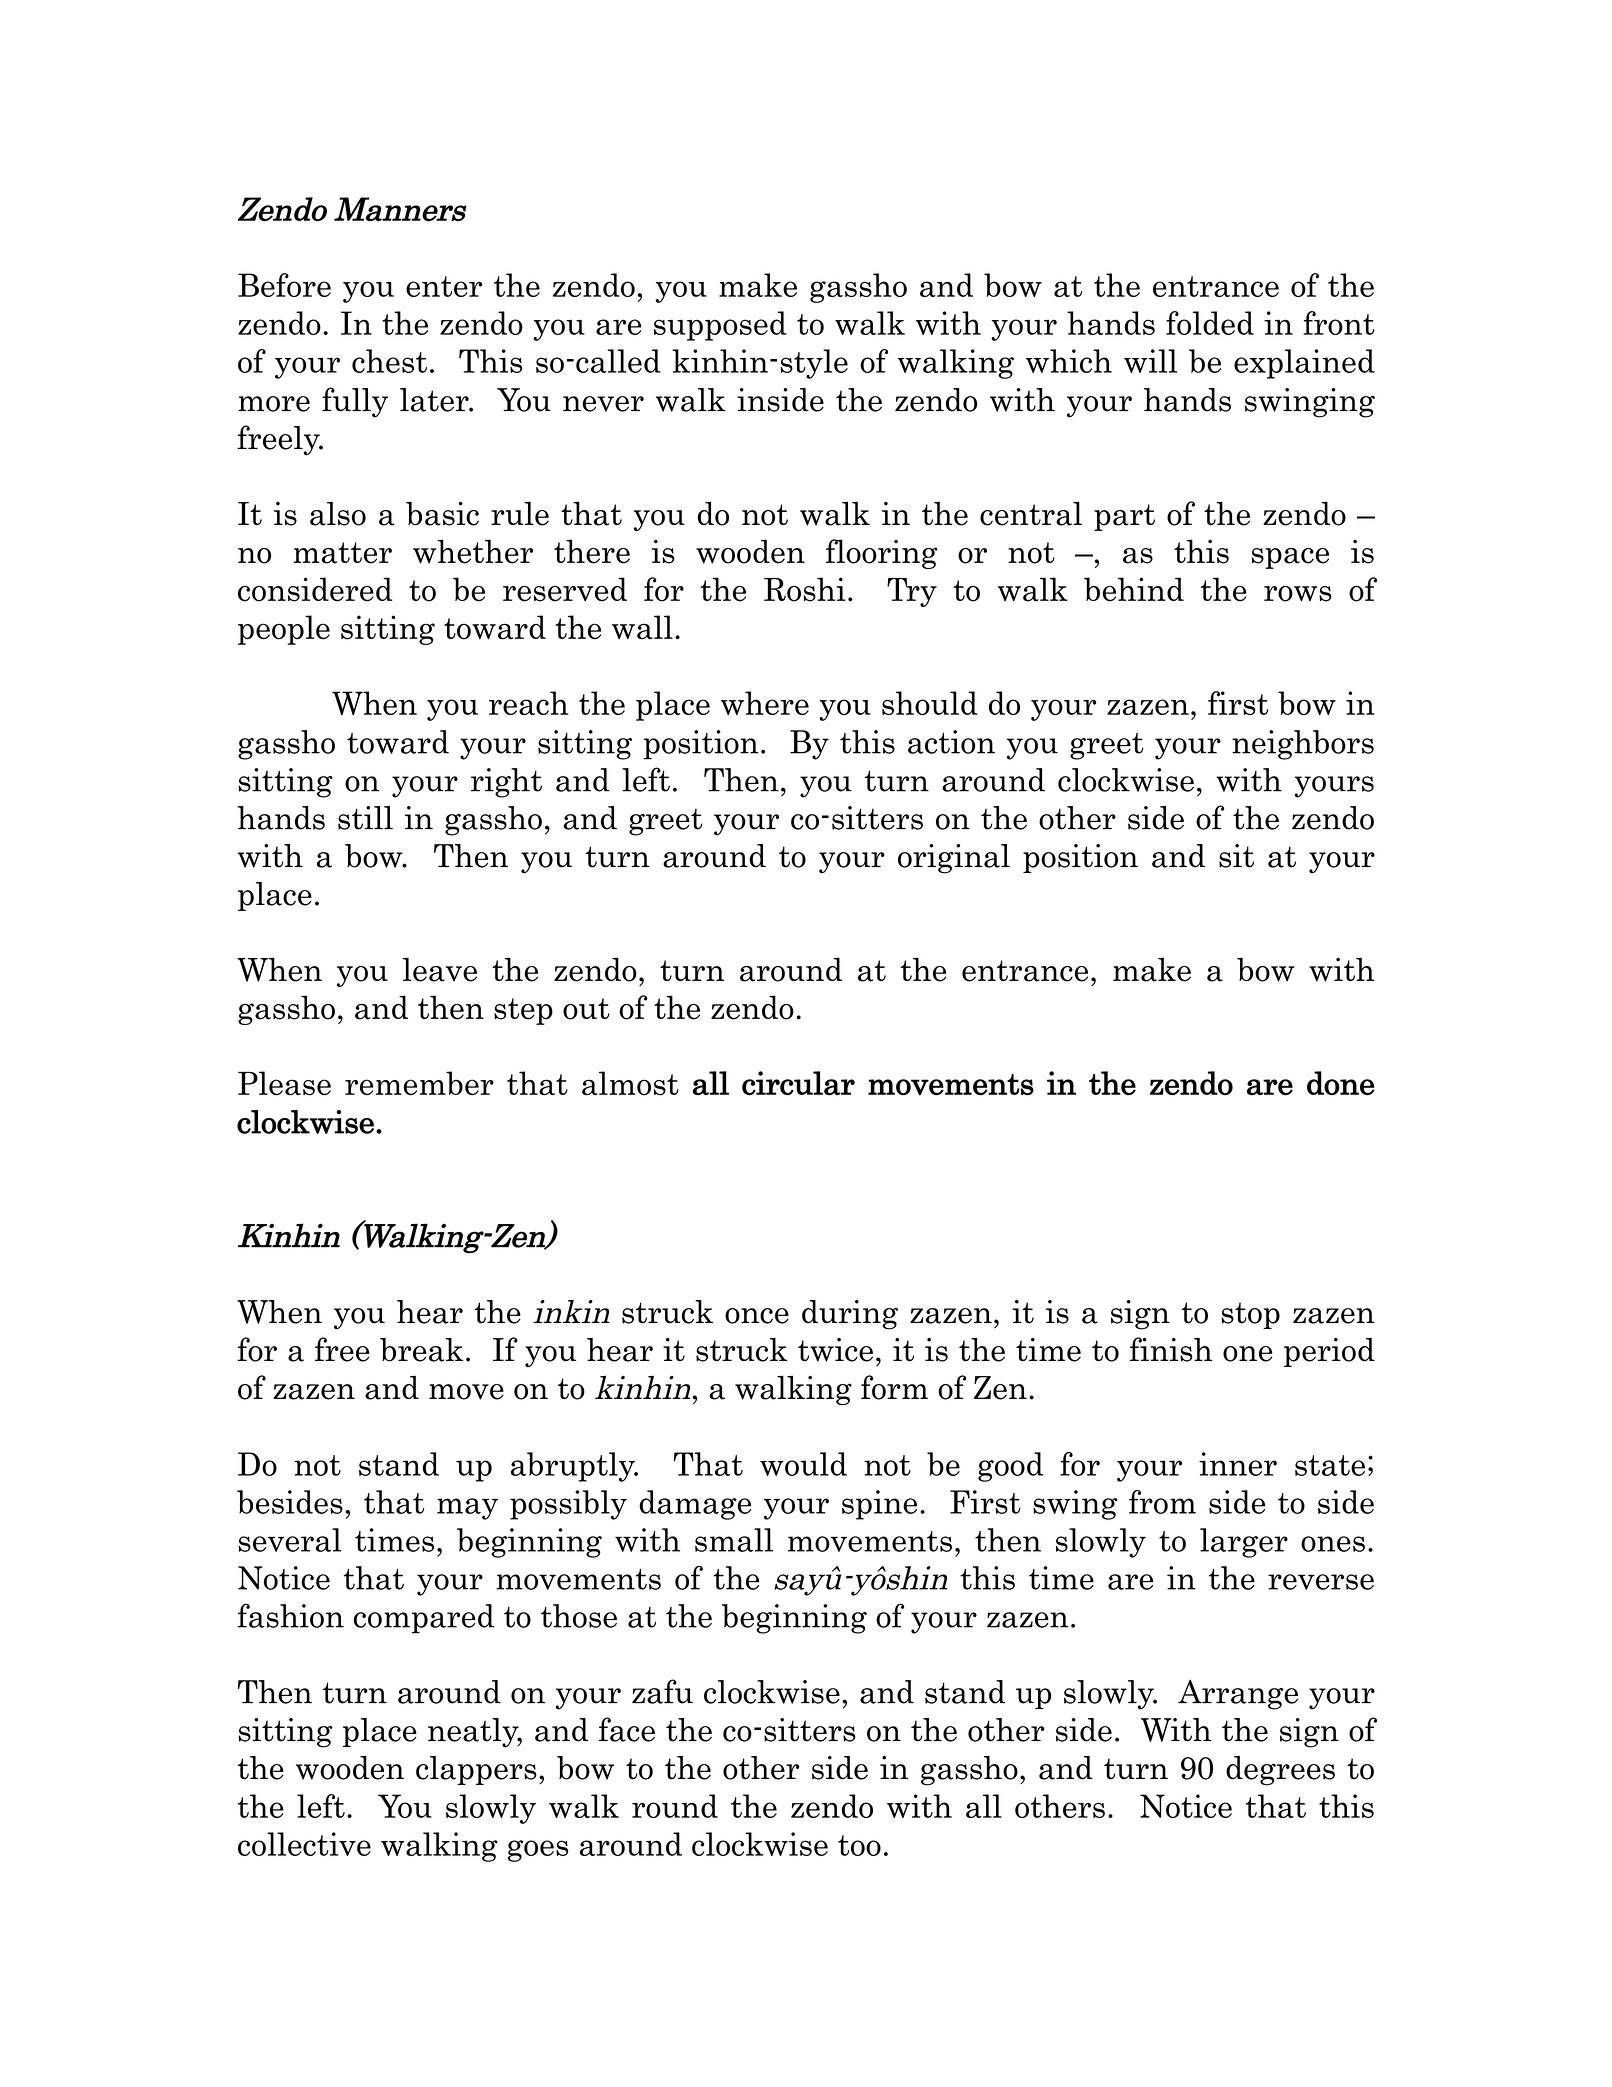 Image resolution: width=1612 pixels, height=2087 pixels. I want to click on circular, so click(798, 1083).
